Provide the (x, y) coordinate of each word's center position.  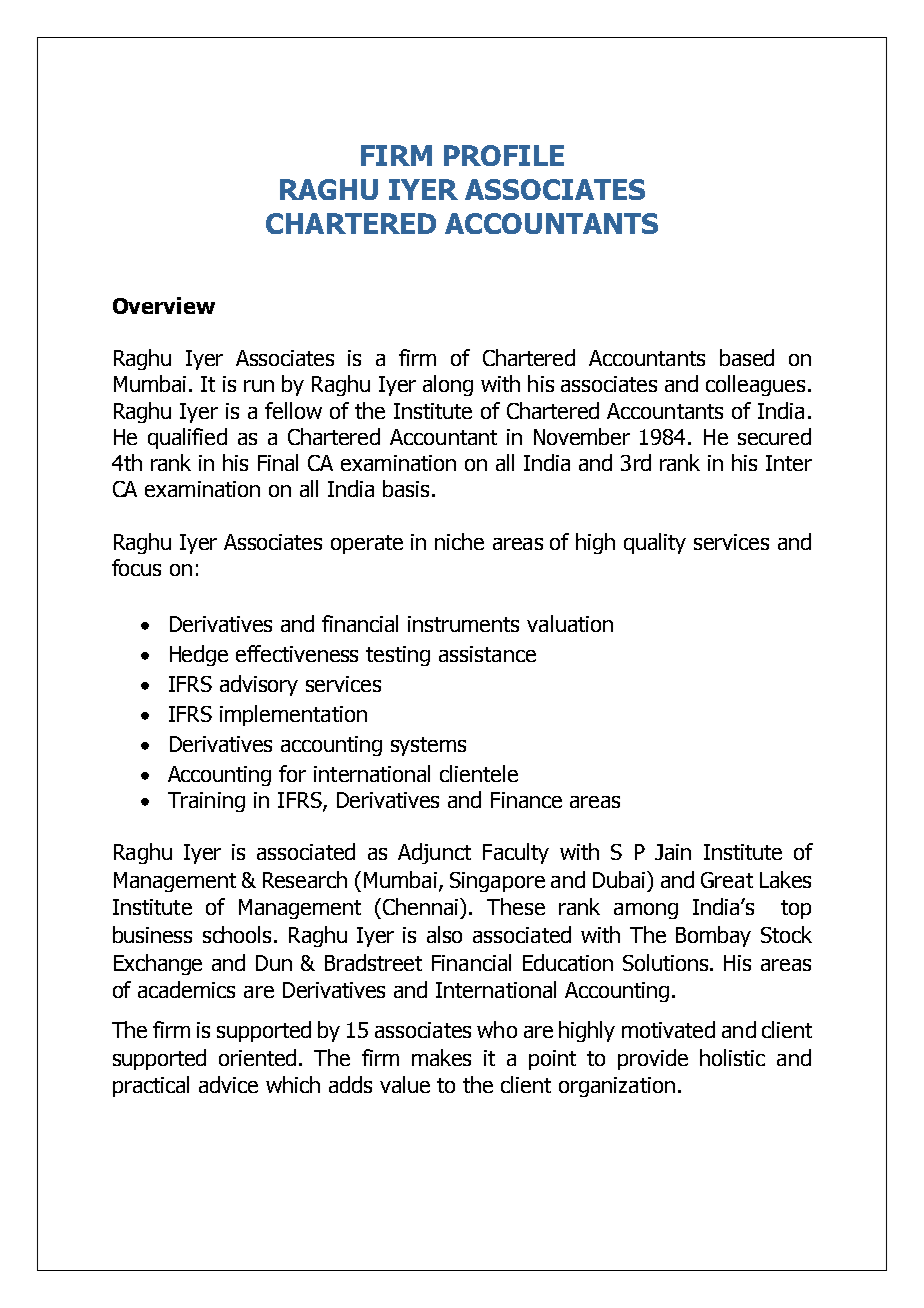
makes (441, 1057)
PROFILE (504, 155)
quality (655, 543)
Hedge (199, 655)
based (747, 357)
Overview (164, 305)
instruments (463, 624)
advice (228, 1084)
